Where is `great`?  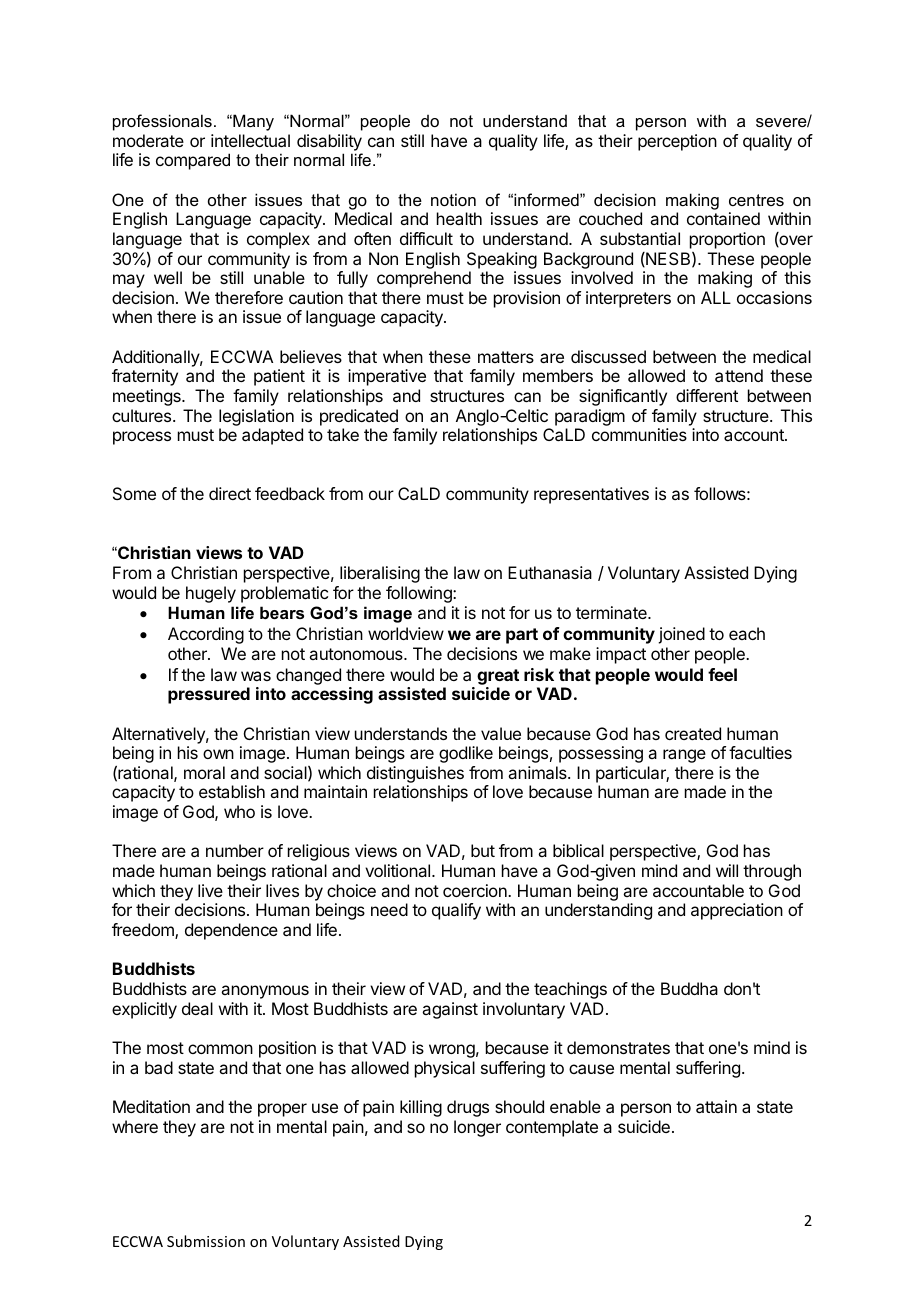
great is located at coordinates (498, 677).
